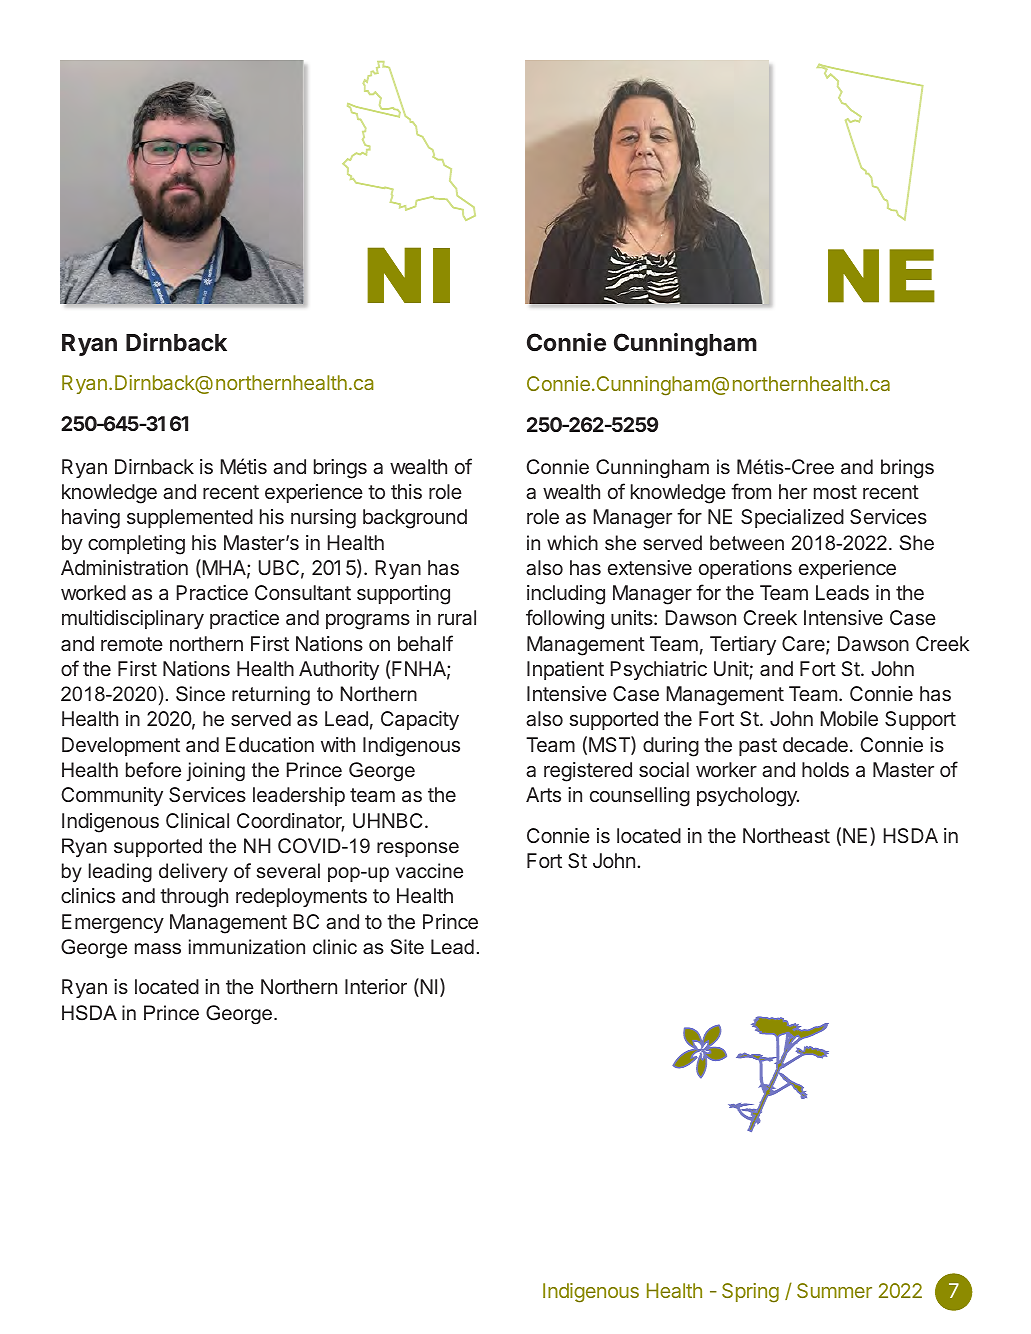  Describe the element at coordinates (376, 986) in the image. I see `Interior` at that location.
